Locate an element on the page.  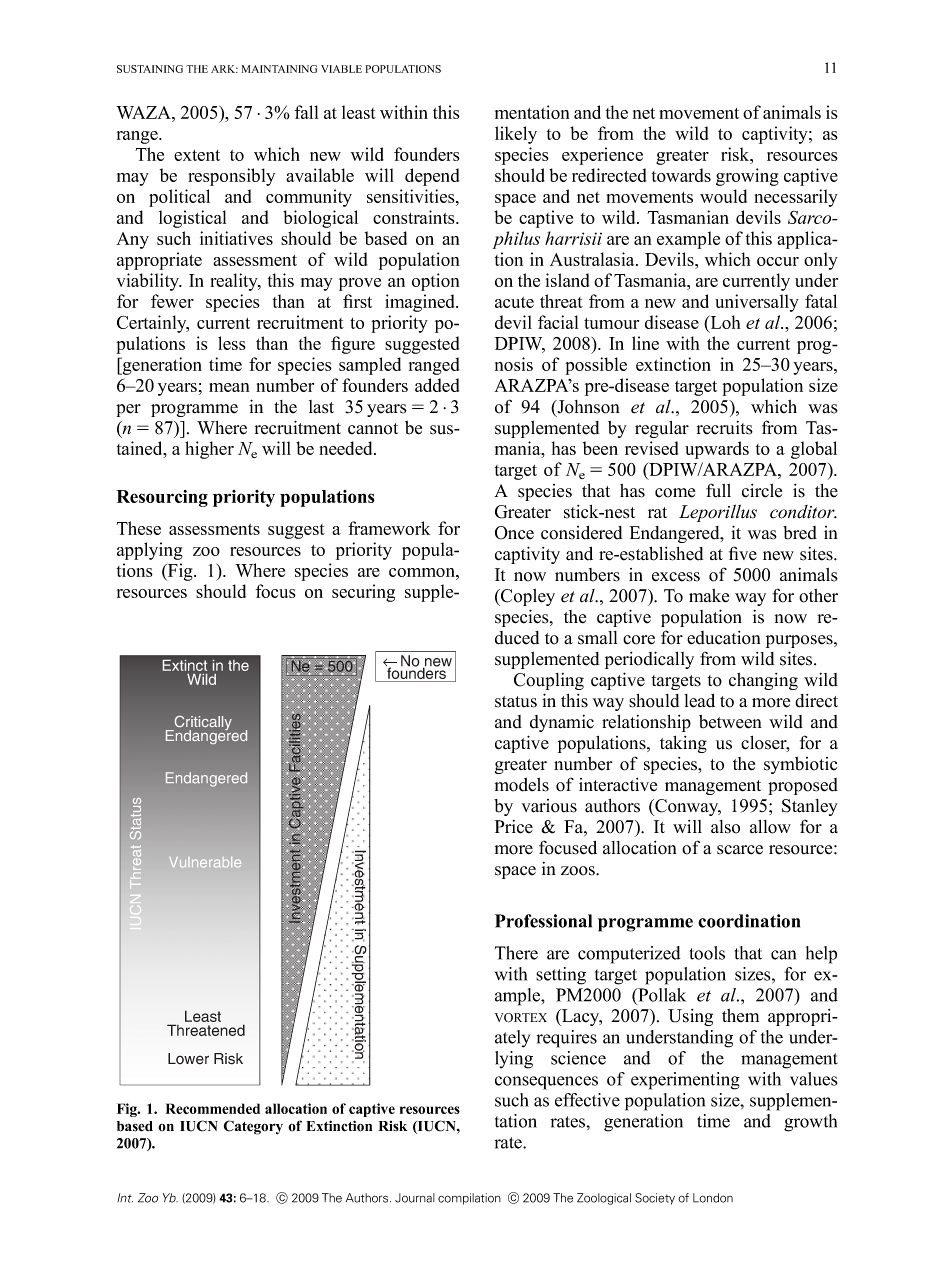
Copley is located at coordinates (527, 597).
